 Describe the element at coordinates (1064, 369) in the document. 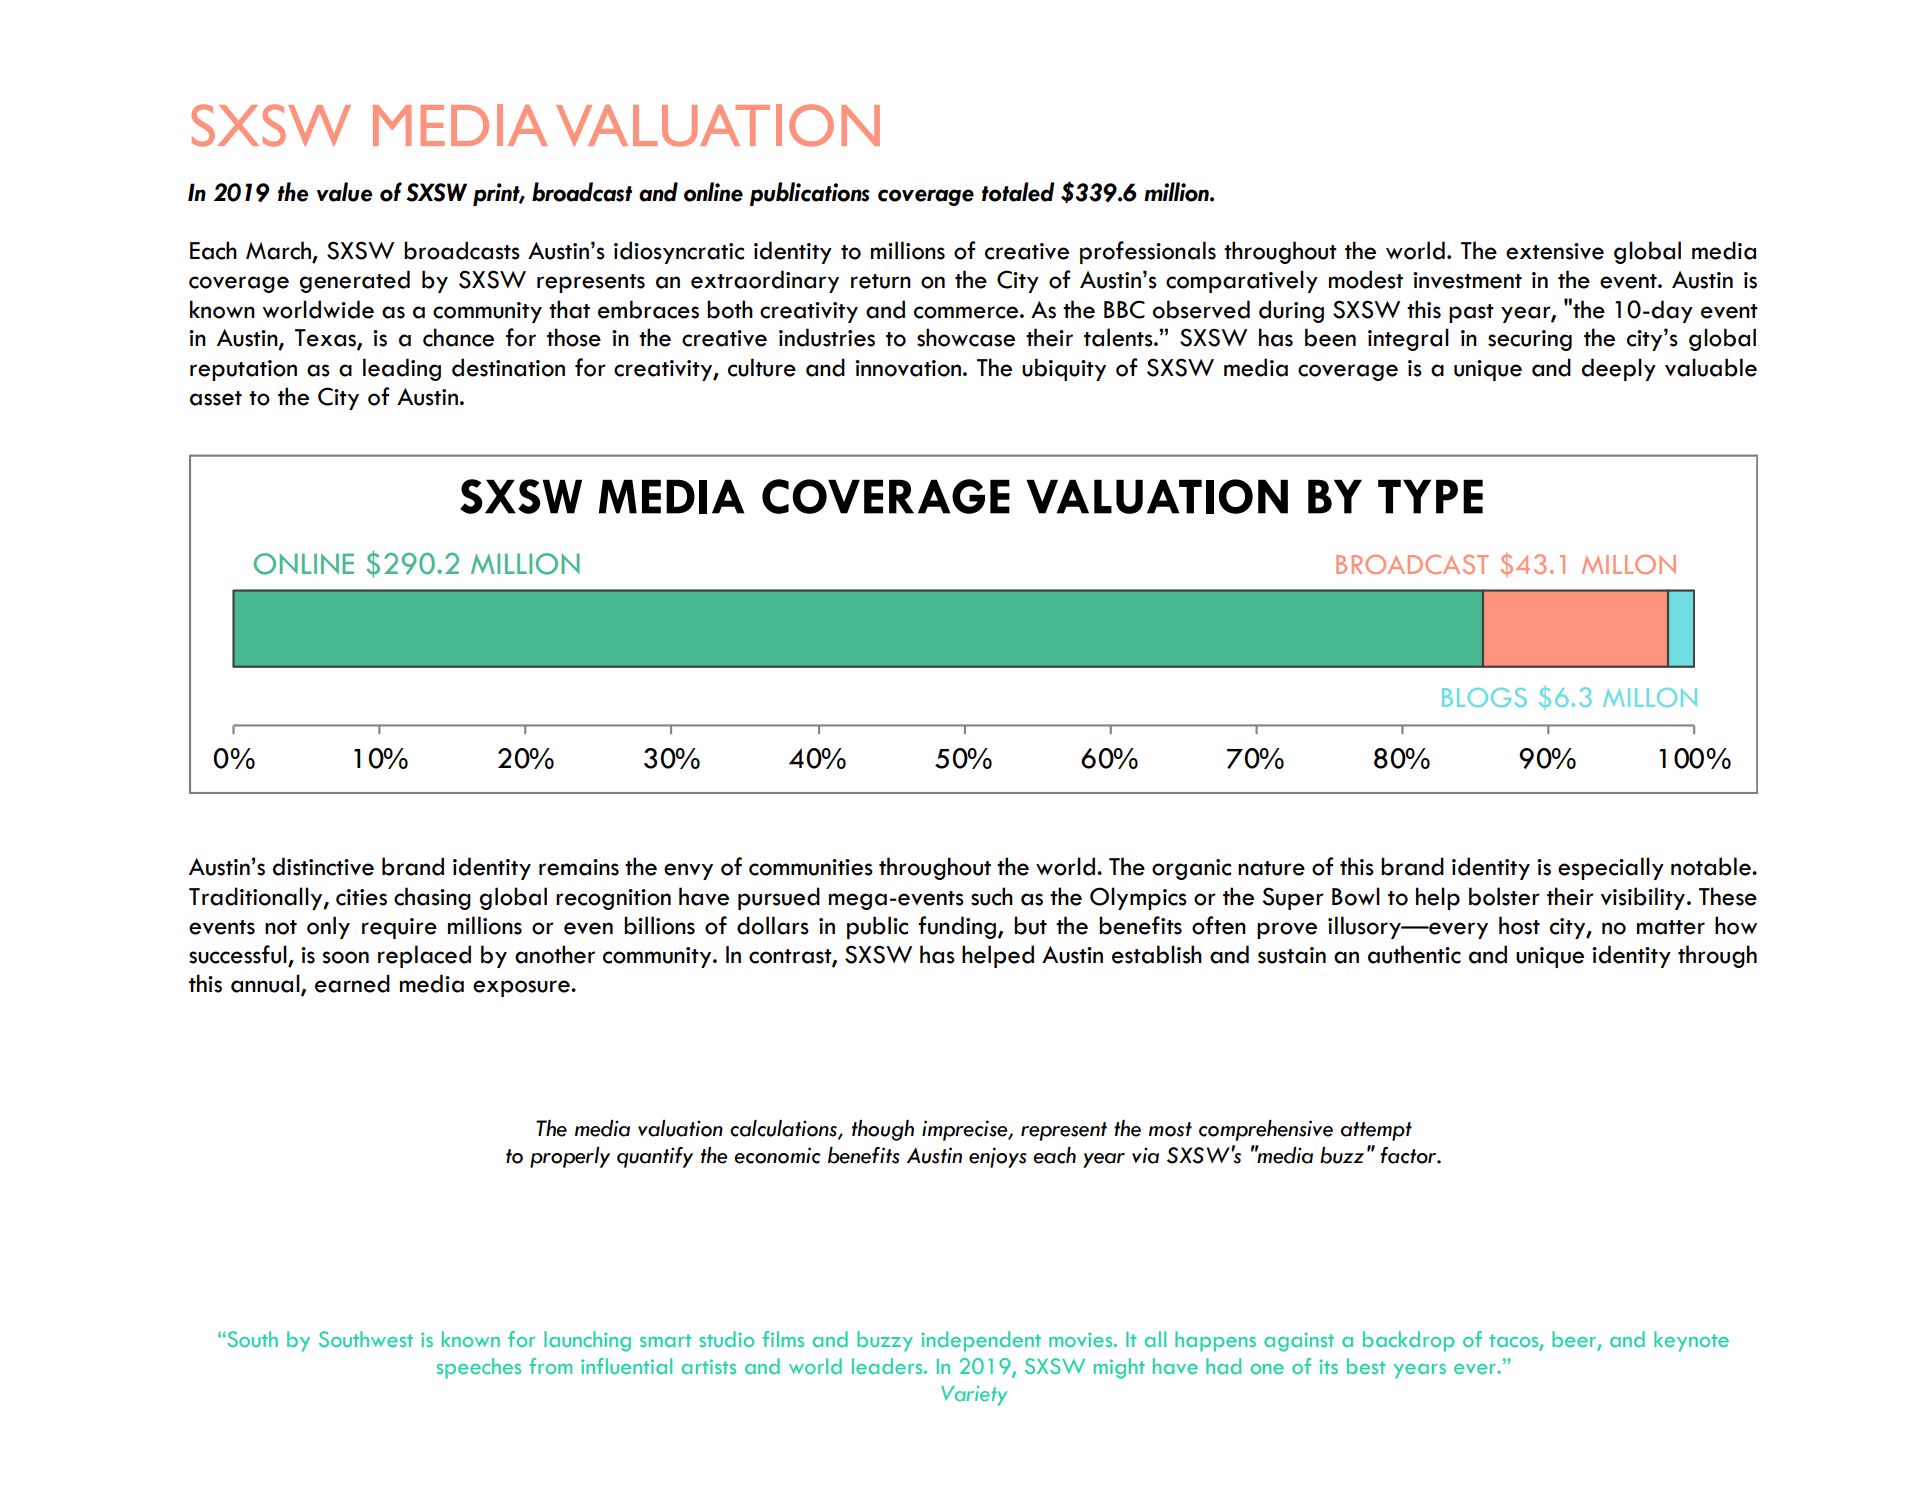

I see `ubiquity` at that location.
